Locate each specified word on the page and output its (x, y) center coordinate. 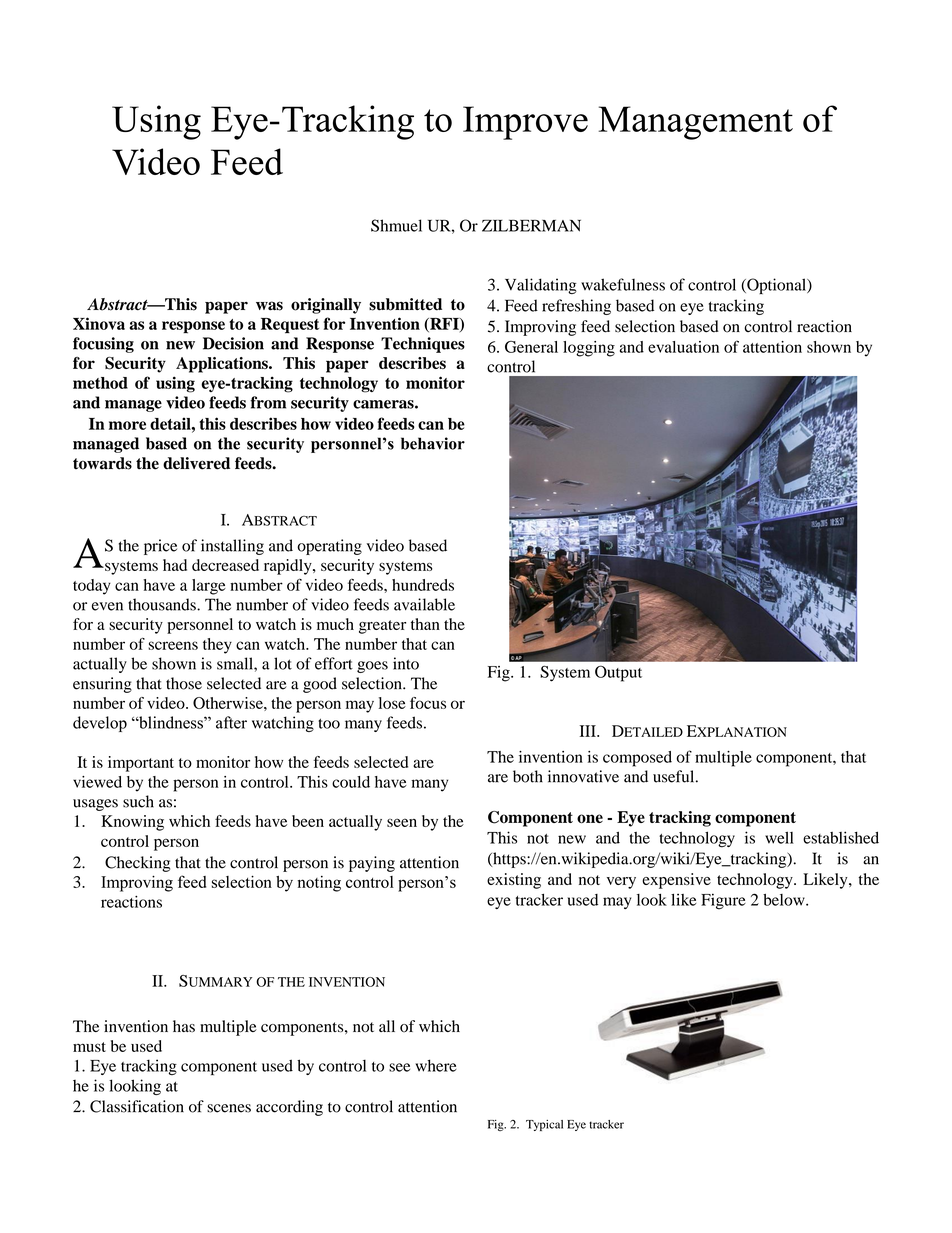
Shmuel (396, 225)
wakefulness (623, 284)
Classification (137, 1106)
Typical (544, 1125)
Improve (525, 123)
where (436, 1065)
